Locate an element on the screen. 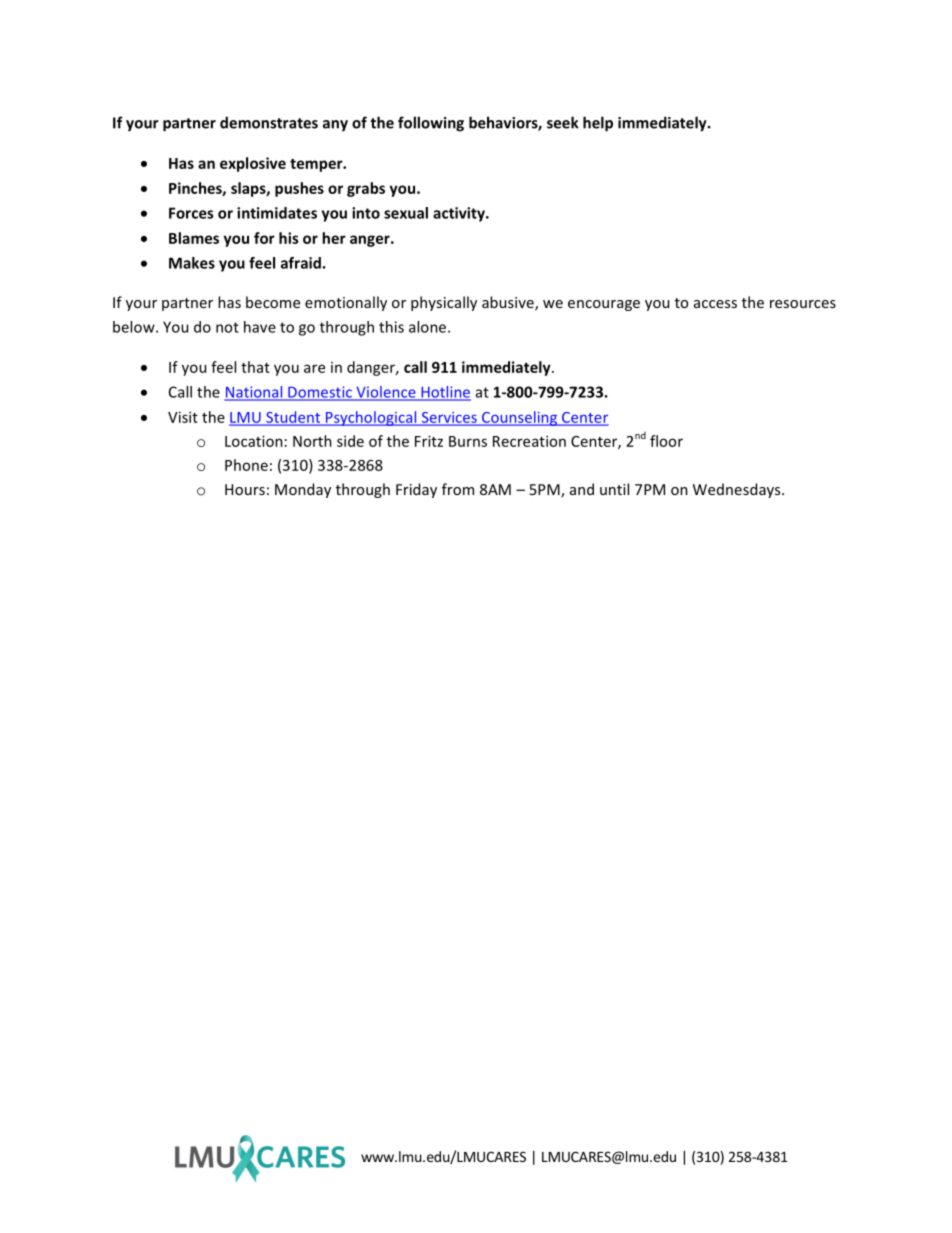 The width and height of the screenshot is (952, 1233). following is located at coordinates (431, 124).
